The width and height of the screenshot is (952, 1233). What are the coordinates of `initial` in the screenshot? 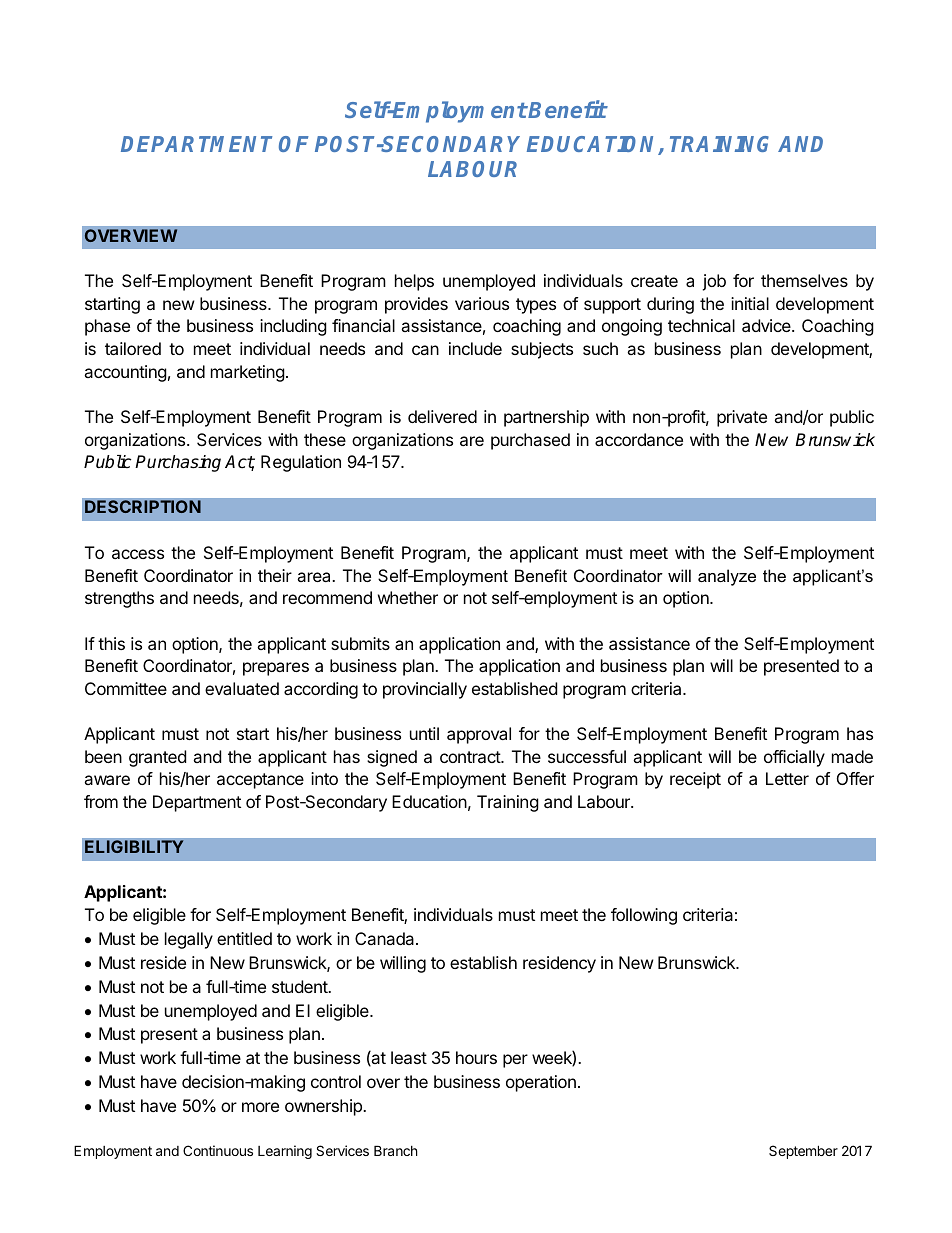 It's located at (750, 303).
